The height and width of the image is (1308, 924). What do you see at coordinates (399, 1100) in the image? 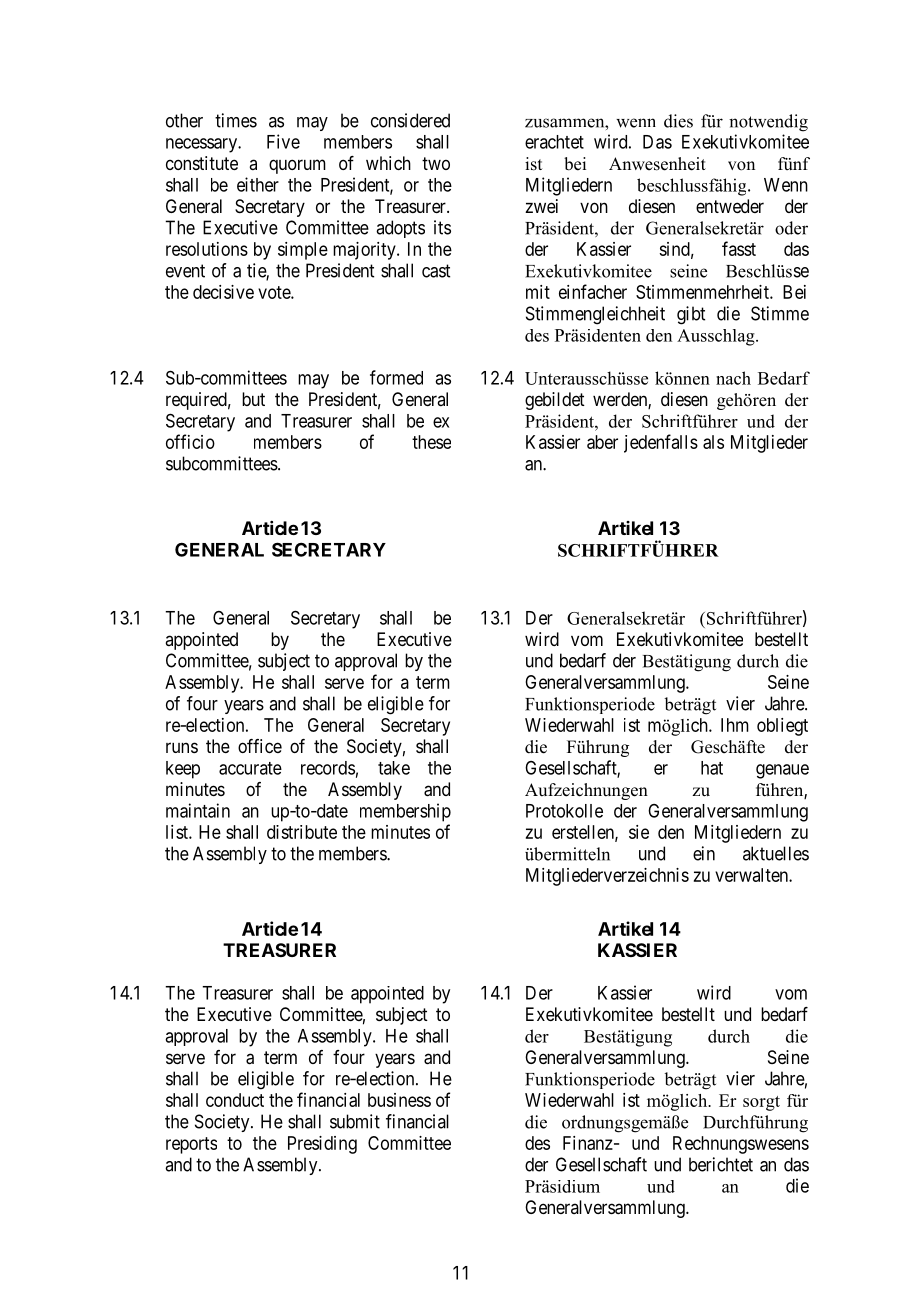
I see `business` at bounding box center [399, 1100].
